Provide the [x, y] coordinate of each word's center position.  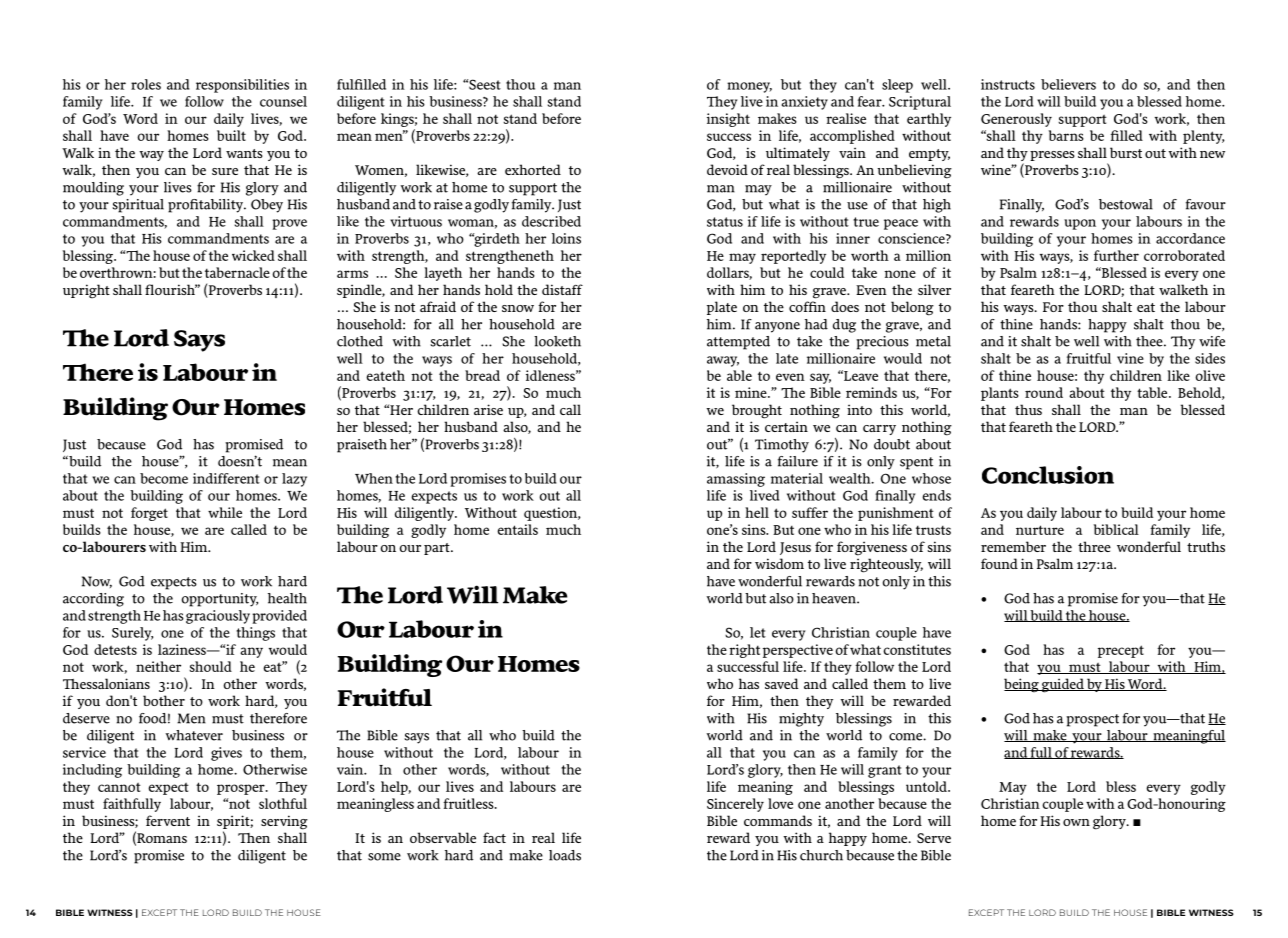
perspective [798, 651]
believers [1068, 84]
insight [728, 120]
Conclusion [1048, 475]
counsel [283, 101]
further [1116, 255]
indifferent [226, 478]
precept [1121, 651]
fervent [168, 820]
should [210, 666]
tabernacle [237, 272]
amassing [736, 480]
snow [518, 308]
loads [565, 855]
